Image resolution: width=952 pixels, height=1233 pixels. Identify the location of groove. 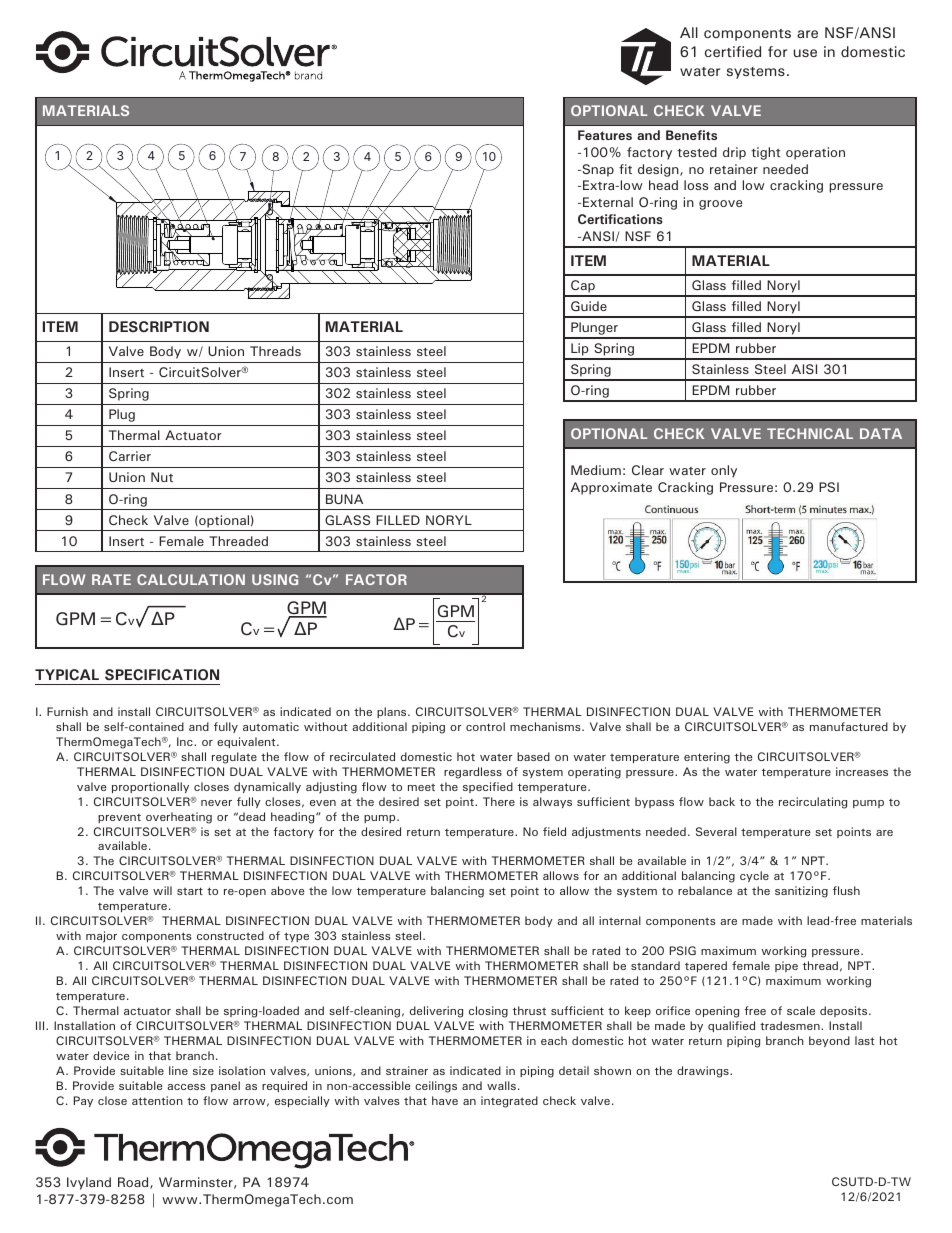
(720, 205).
